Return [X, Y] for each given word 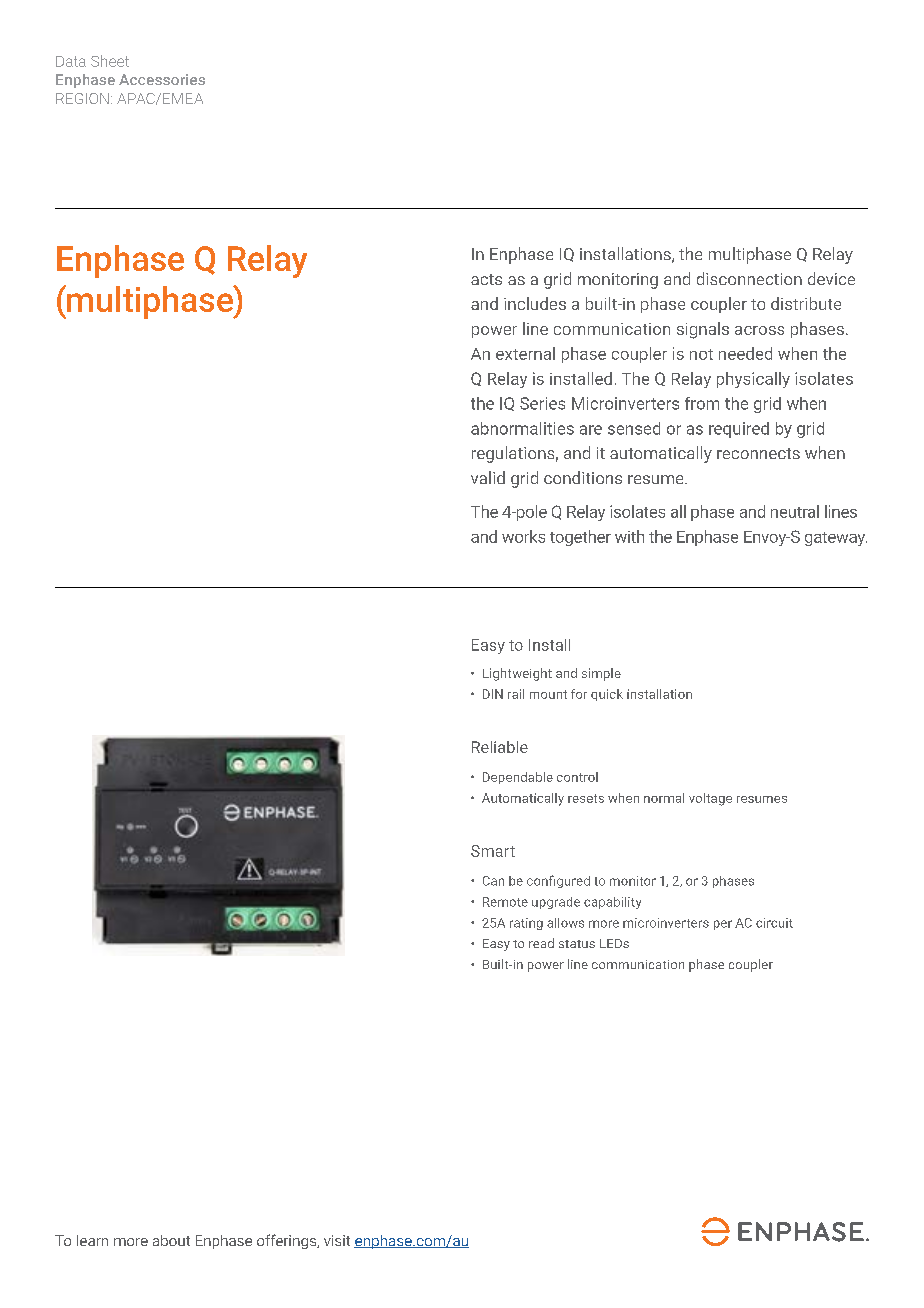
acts [486, 279]
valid [488, 477]
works [523, 536]
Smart [493, 851]
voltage [710, 799]
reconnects [758, 453]
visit [337, 1240]
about [171, 1240]
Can [493, 881]
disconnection [749, 278]
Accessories [162, 79]
